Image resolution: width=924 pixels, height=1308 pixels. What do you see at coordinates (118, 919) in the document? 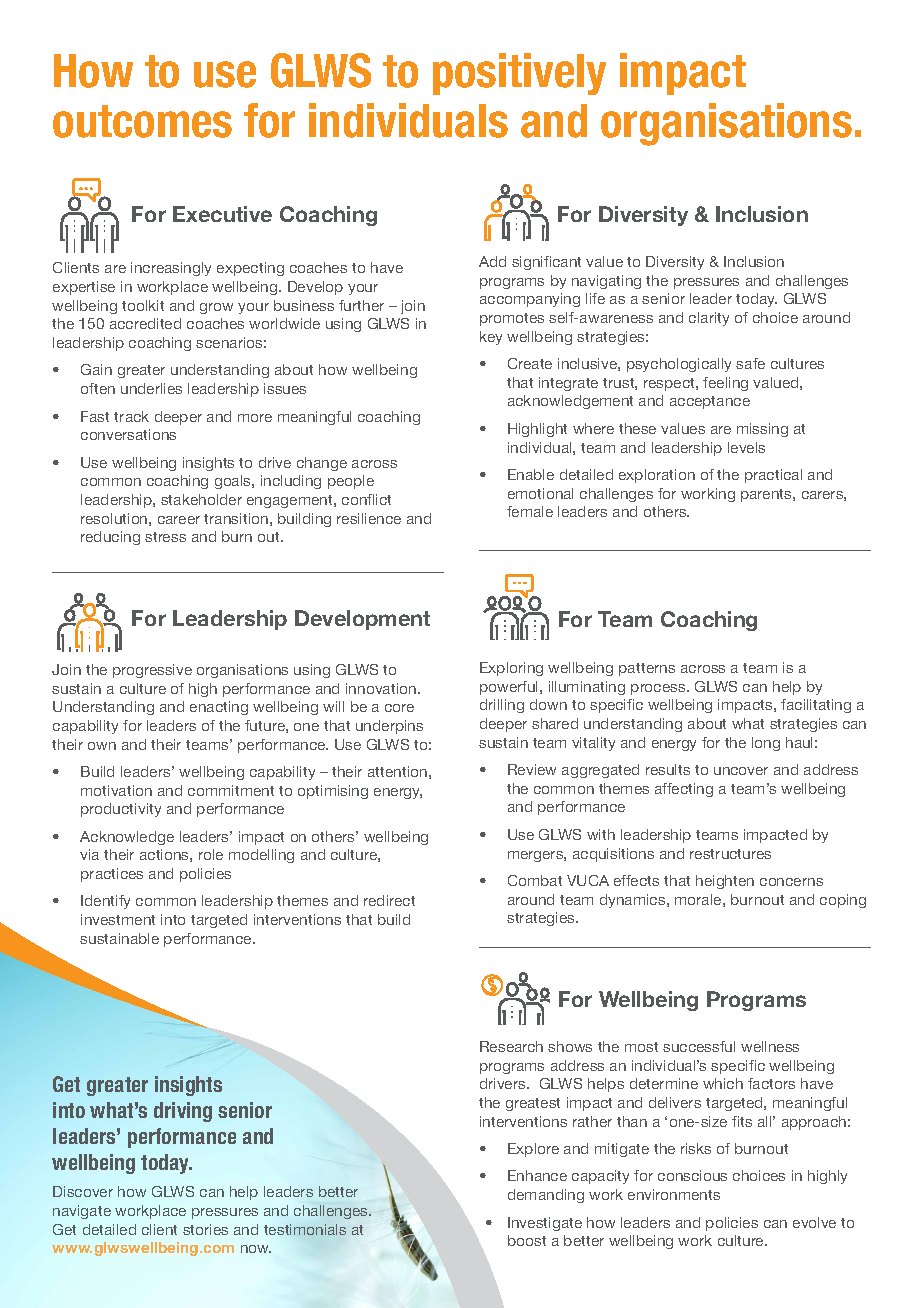
I see `investment` at bounding box center [118, 919].
